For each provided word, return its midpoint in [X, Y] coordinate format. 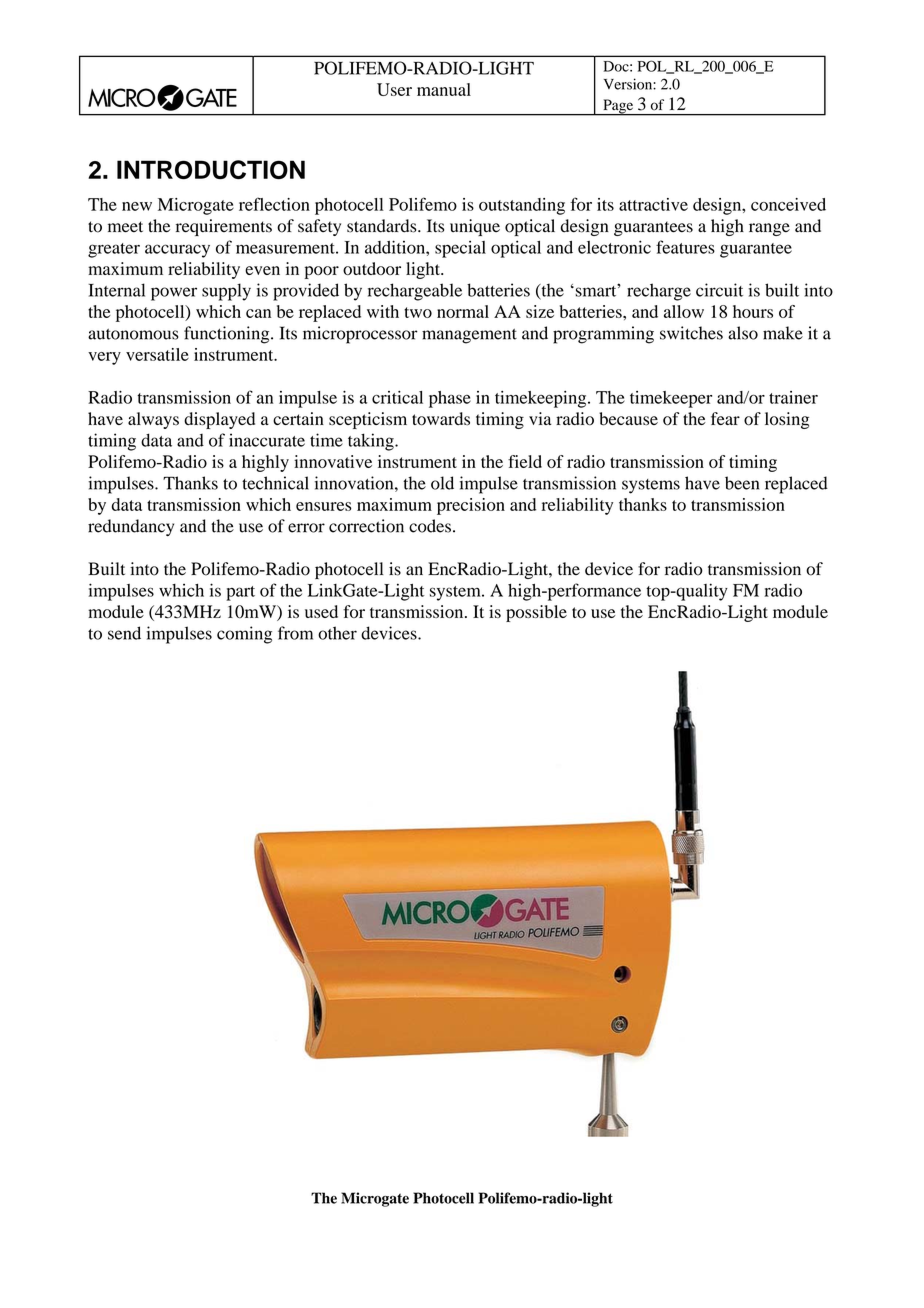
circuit [719, 290]
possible [536, 613]
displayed [219, 420]
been [742, 483]
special [460, 249]
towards [441, 419]
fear [725, 418]
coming [244, 635]
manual [444, 89]
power [174, 294]
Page [618, 107]
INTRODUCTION [211, 169]
